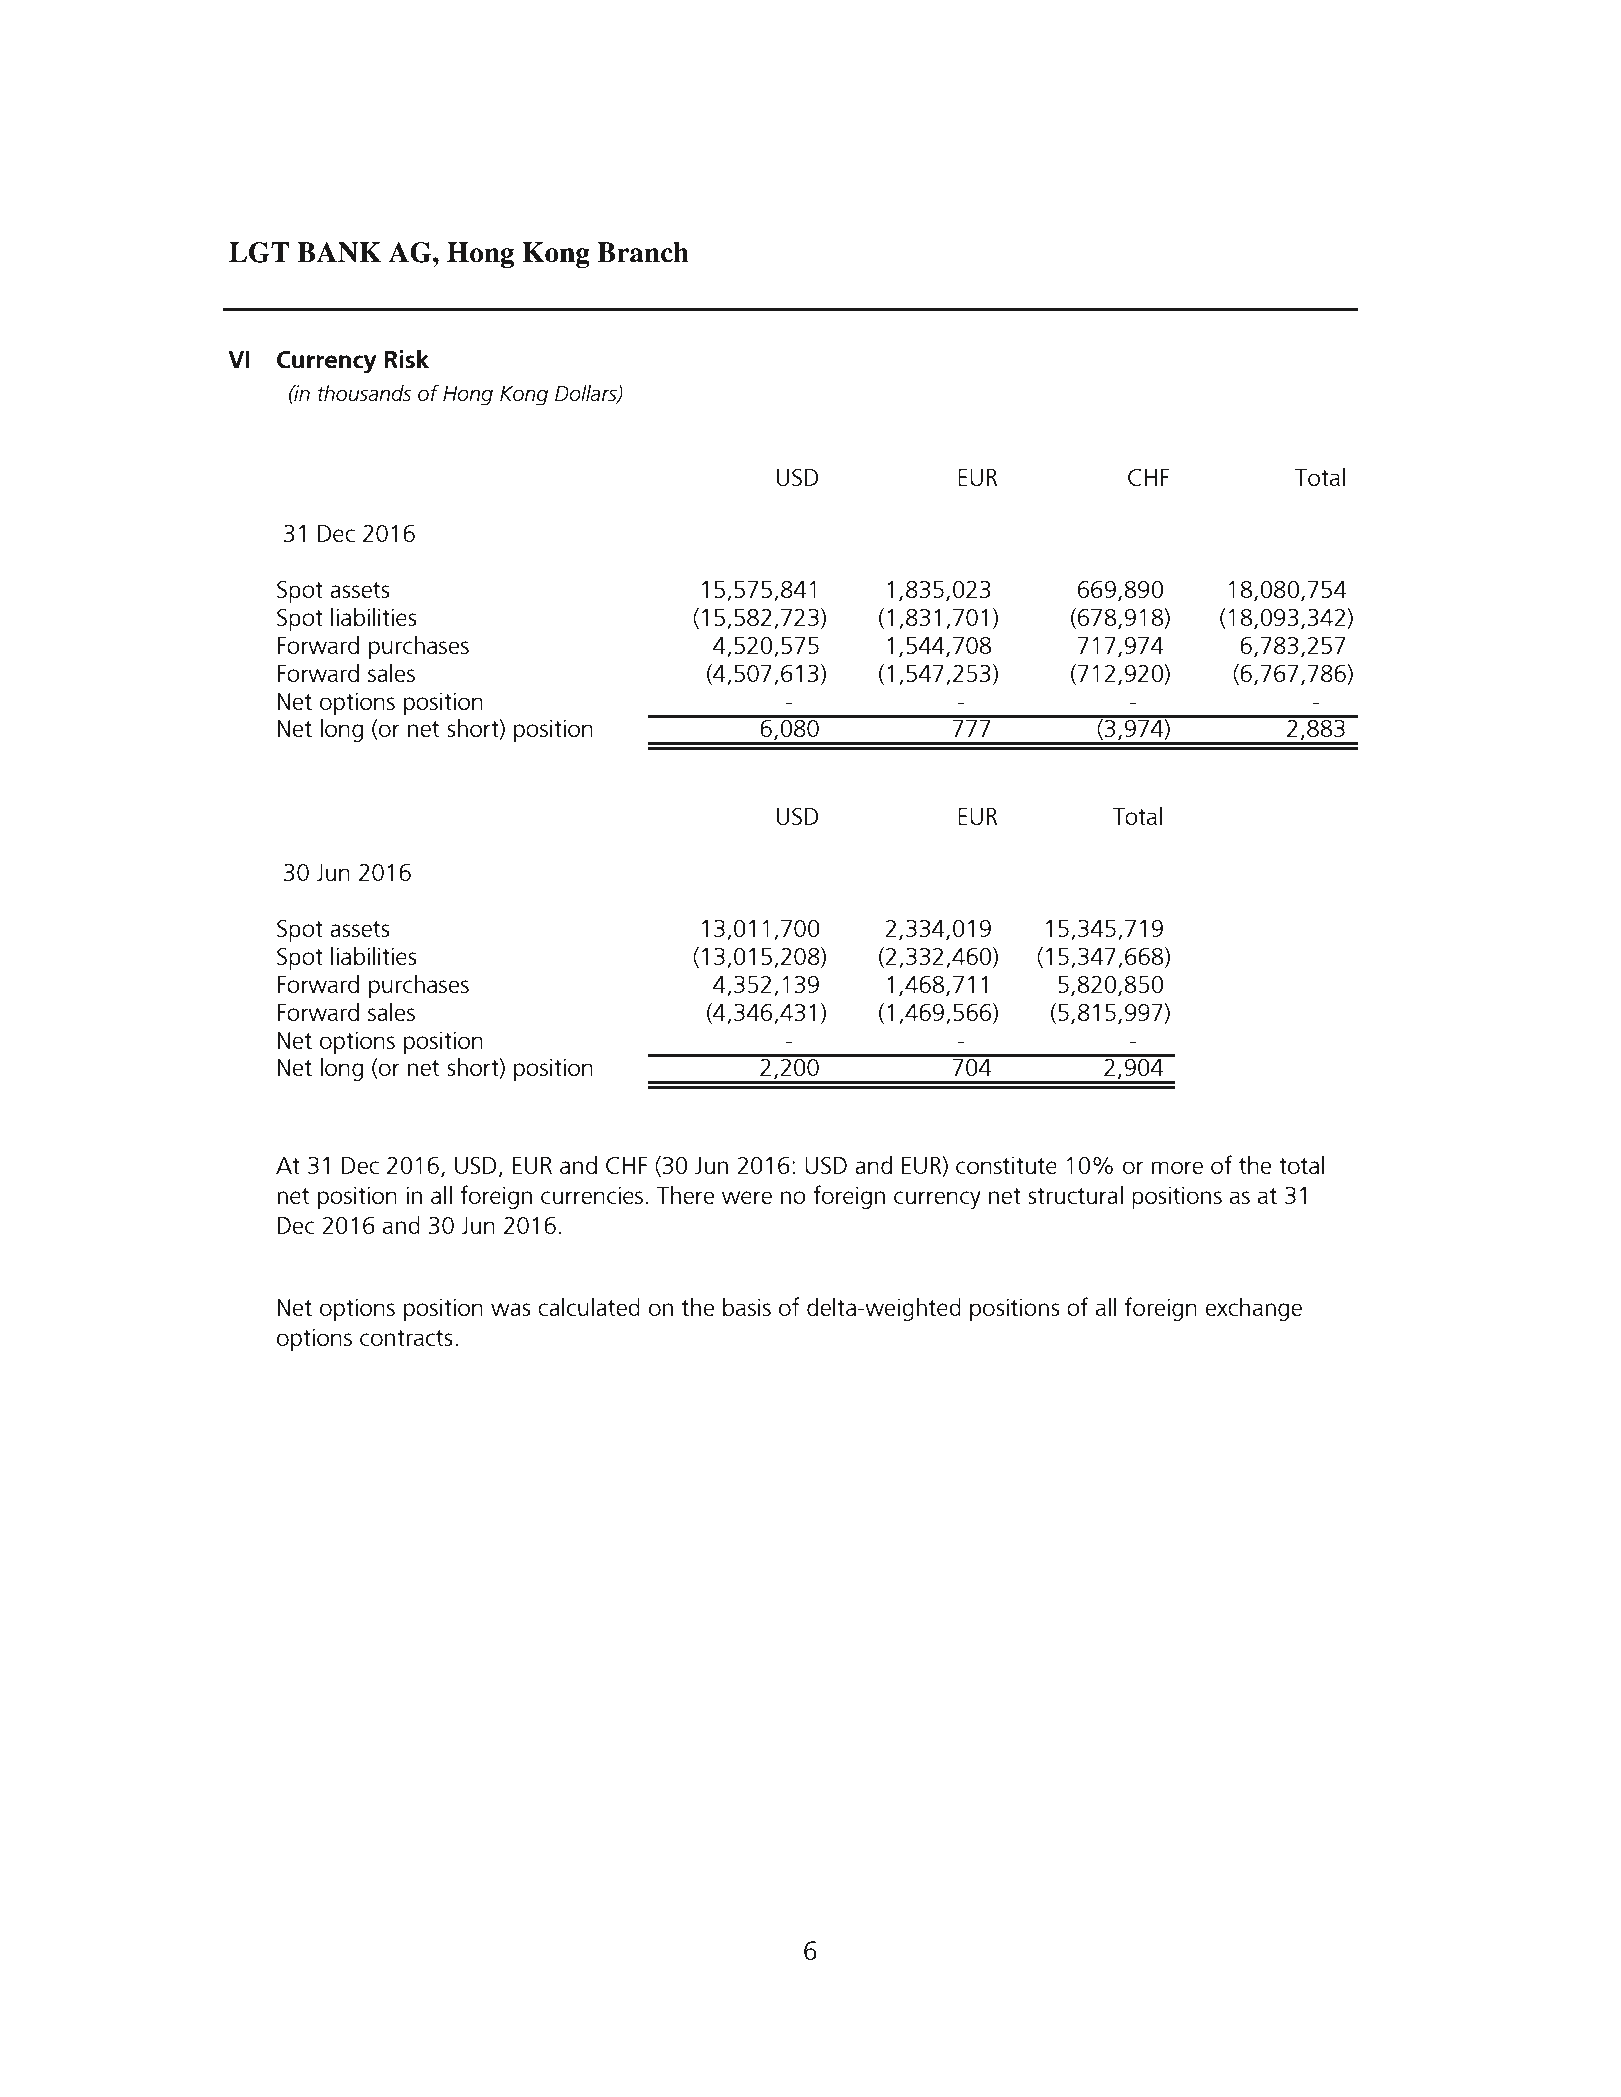 Image resolution: width=1621 pixels, height=2097 pixels. I want to click on thousands, so click(365, 392).
